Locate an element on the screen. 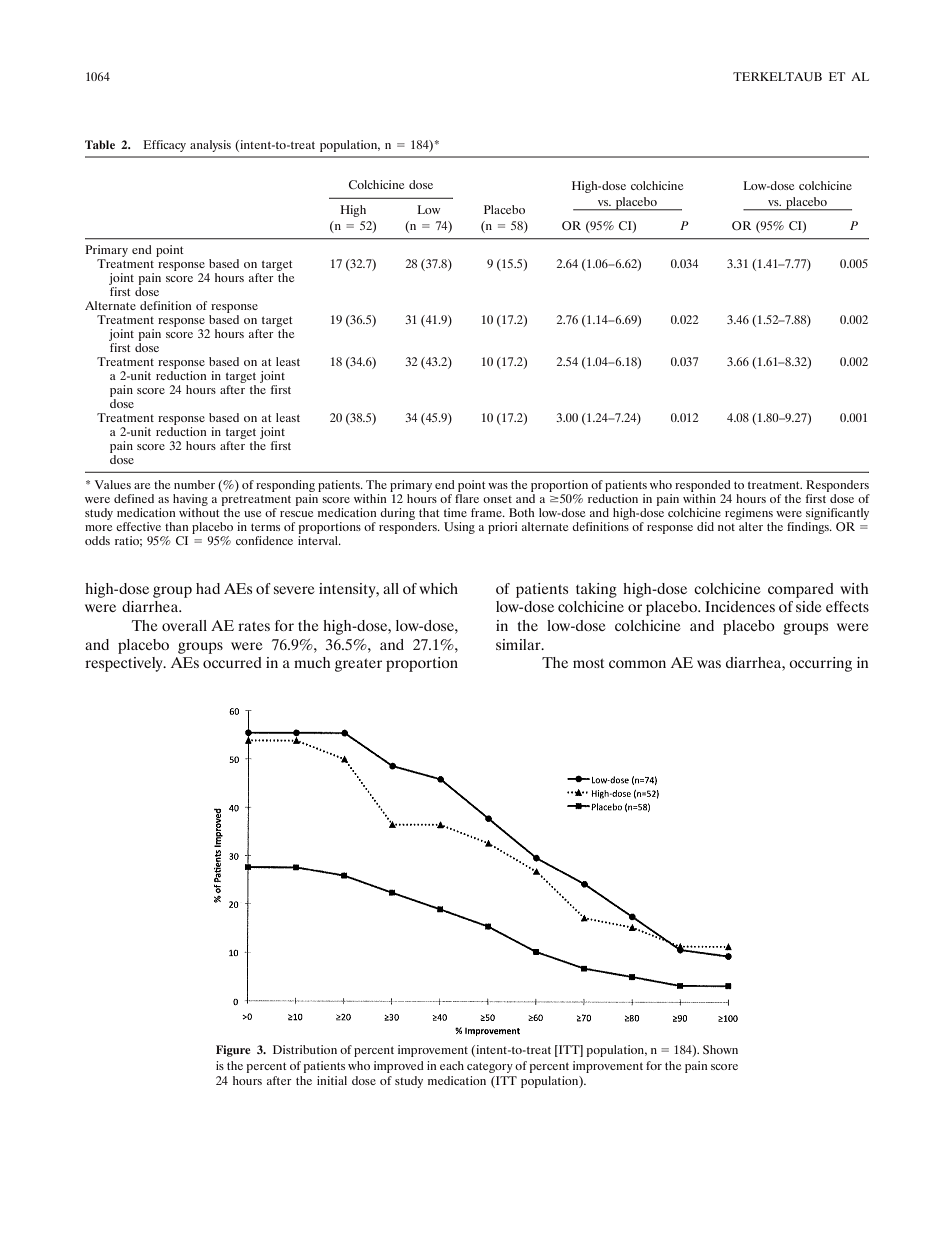 This screenshot has height=1233, width=952. which is located at coordinates (438, 588).
